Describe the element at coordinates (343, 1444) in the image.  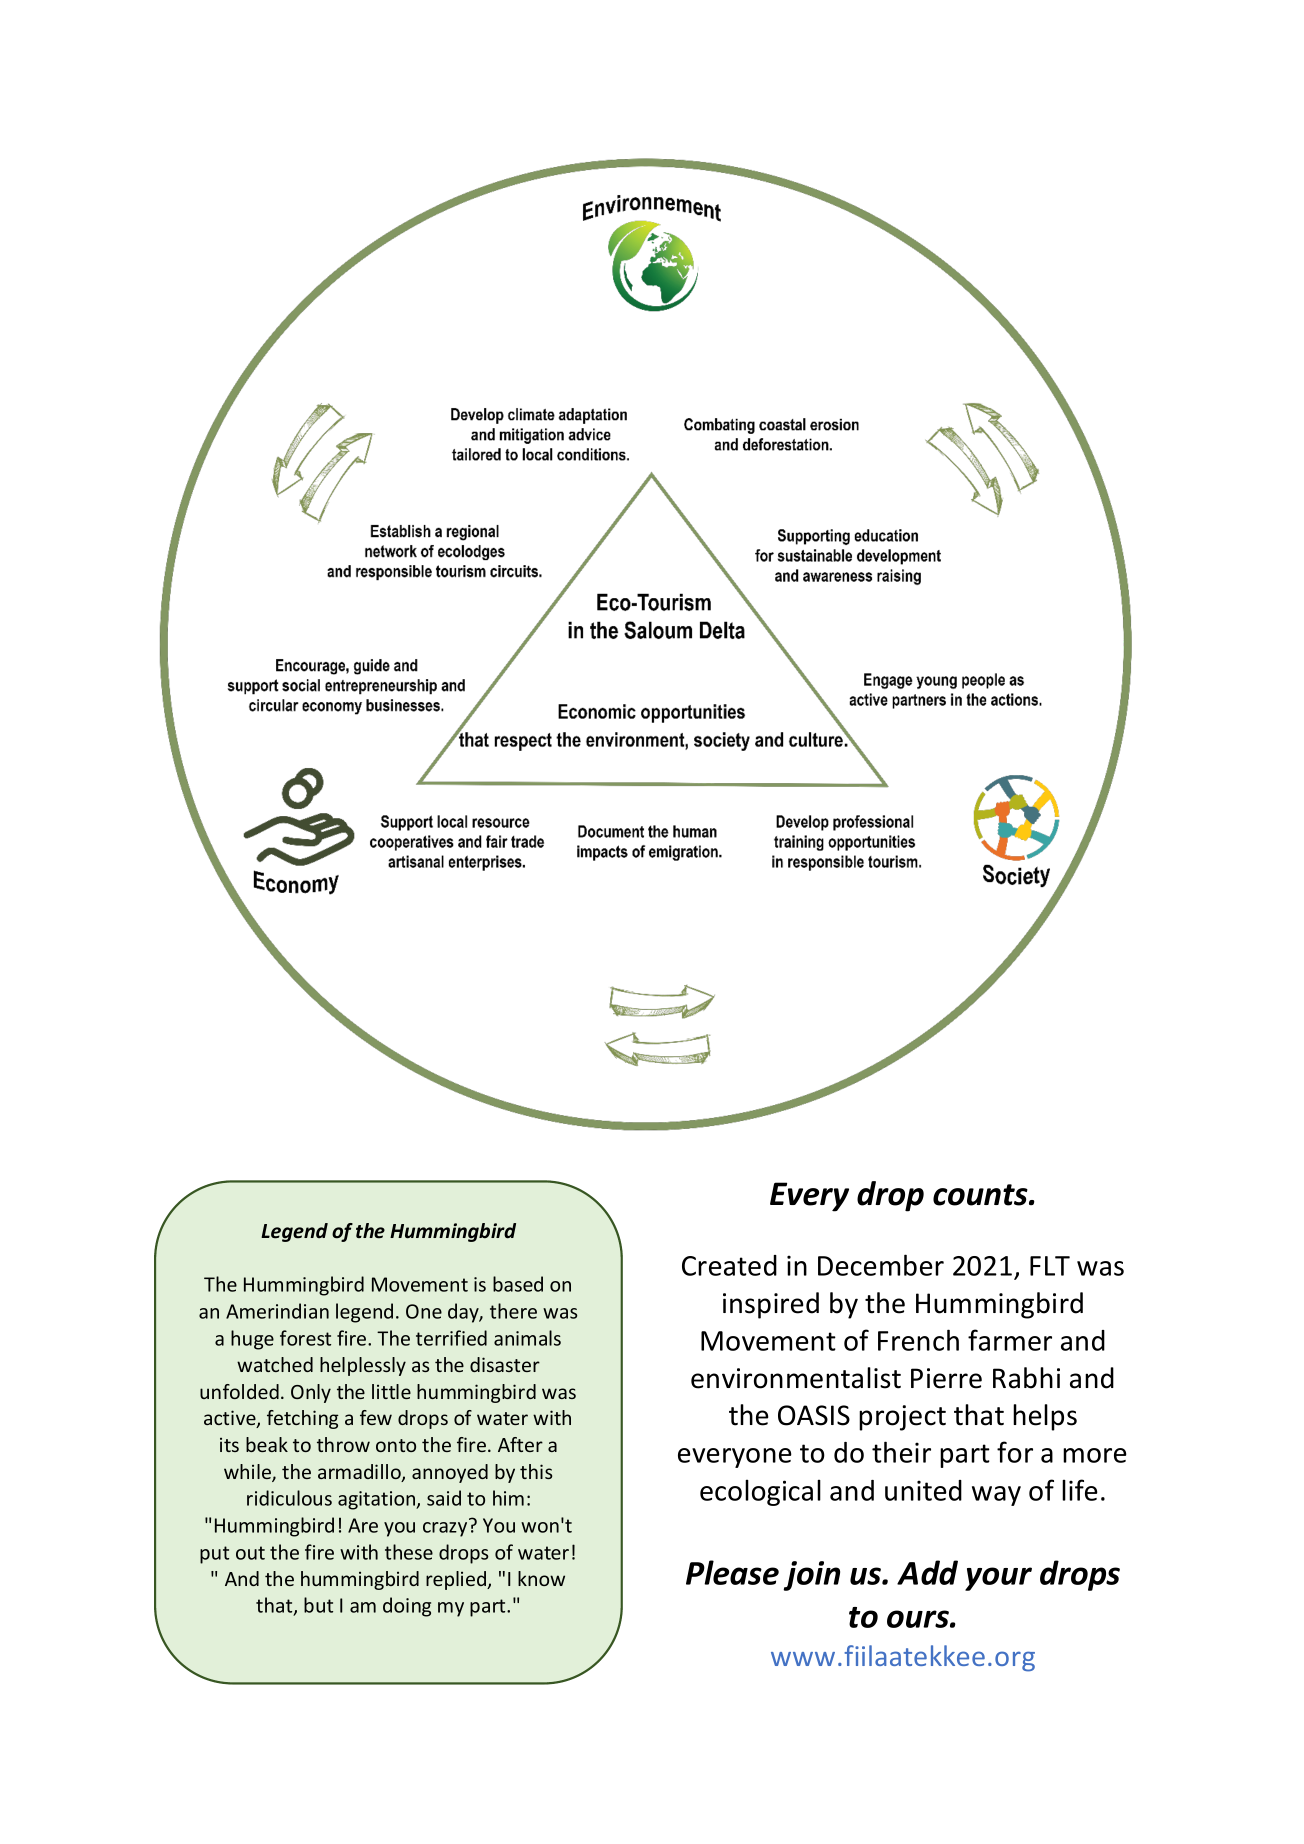
I see `throw` at that location.
